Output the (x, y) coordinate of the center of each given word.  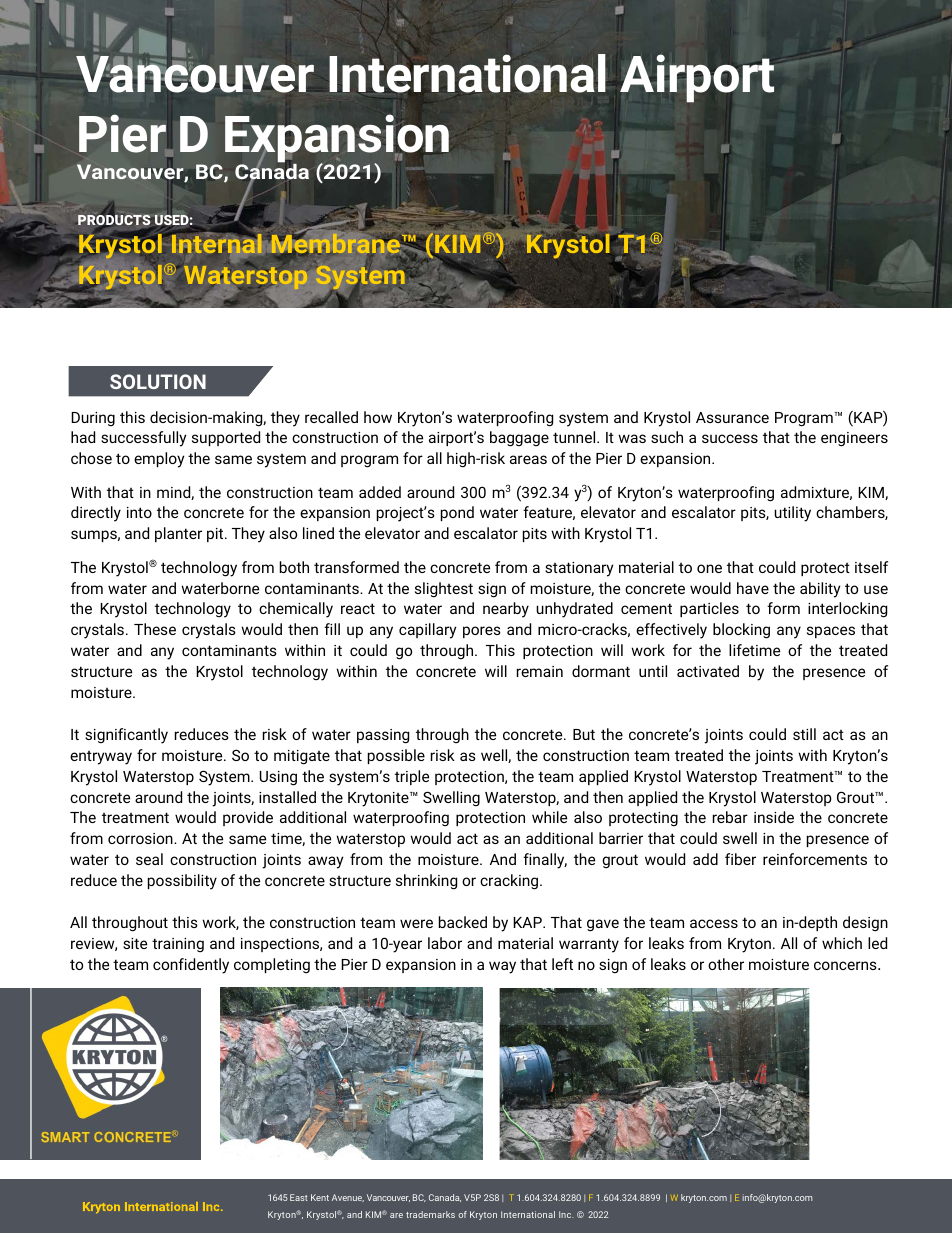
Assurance (732, 417)
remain (540, 671)
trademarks (430, 1214)
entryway (101, 758)
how (378, 417)
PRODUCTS (115, 220)
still (804, 734)
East (299, 1197)
